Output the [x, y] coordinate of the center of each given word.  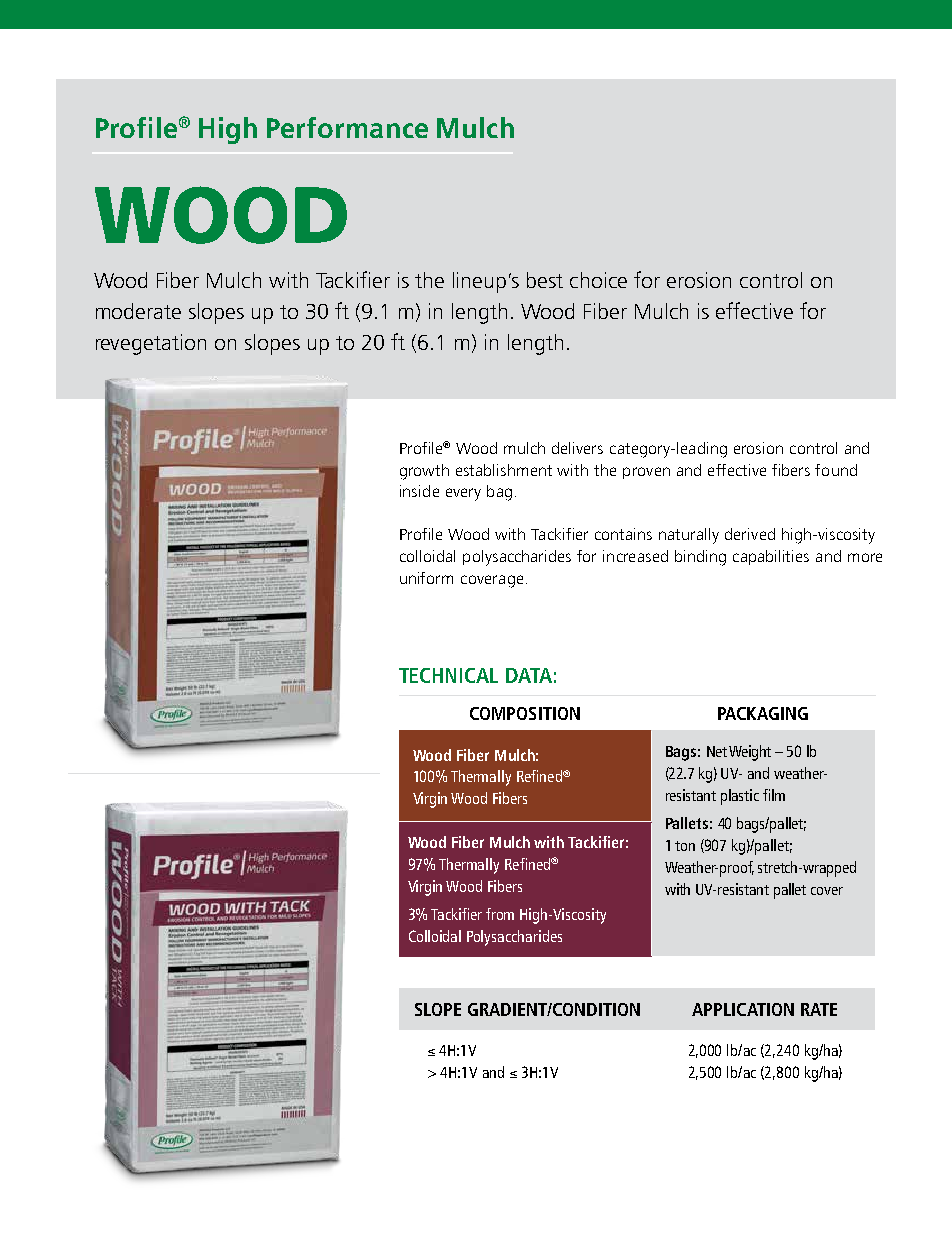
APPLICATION [743, 1009]
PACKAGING [763, 713]
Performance [347, 127]
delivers [577, 448]
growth [424, 472]
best [545, 280]
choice [598, 280]
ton [685, 846]
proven [646, 473]
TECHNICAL [448, 675]
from [500, 914]
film [774, 795]
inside [419, 491]
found [836, 470]
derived [750, 534]
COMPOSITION [525, 713]
